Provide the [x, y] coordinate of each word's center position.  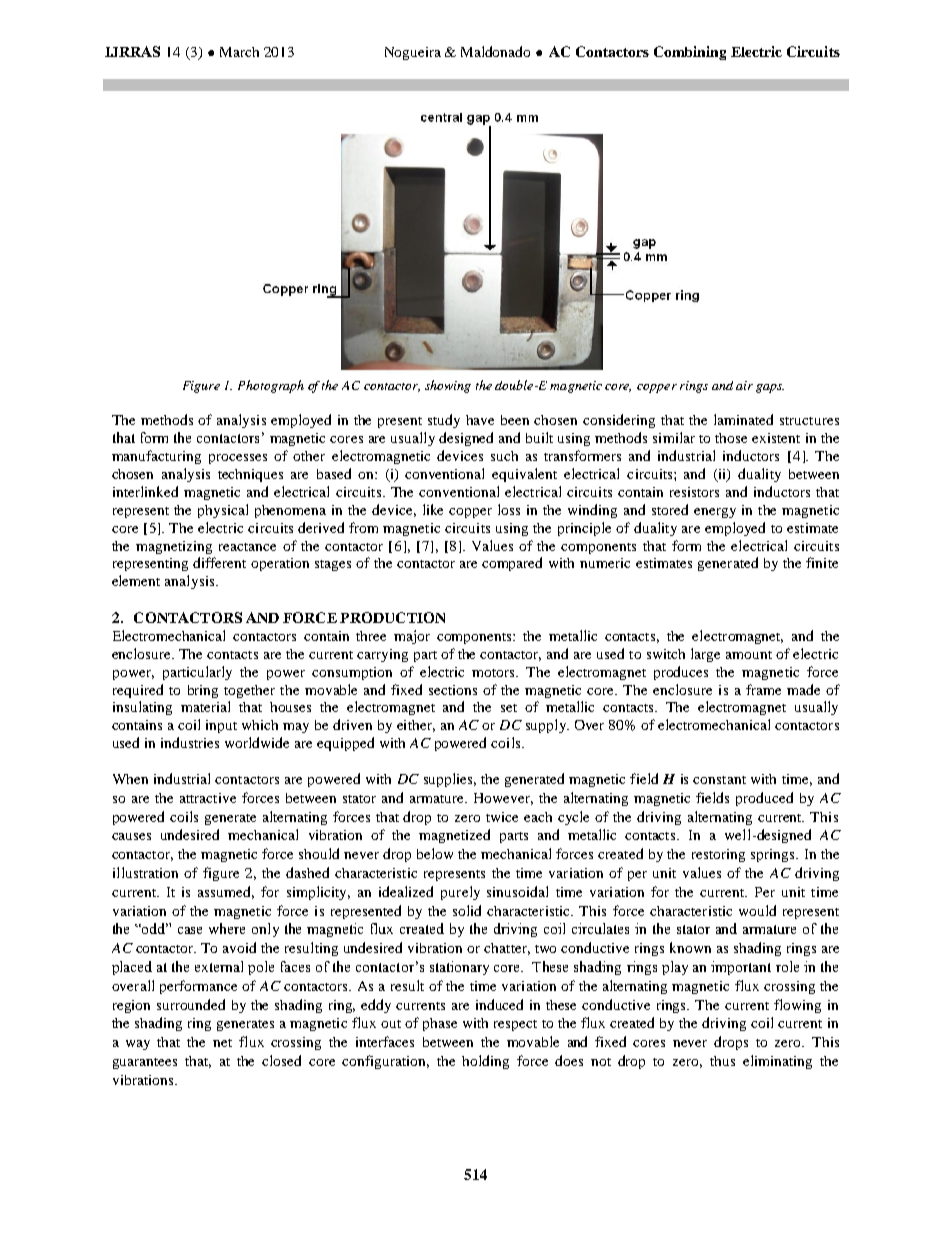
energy [715, 513]
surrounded [191, 1004]
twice [502, 817]
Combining [690, 53]
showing [448, 386]
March [239, 52]
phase [440, 1024]
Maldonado [495, 51]
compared [512, 564]
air [744, 385]
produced [764, 799]
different [219, 562]
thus [722, 1061]
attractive [208, 798]
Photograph [271, 386]
